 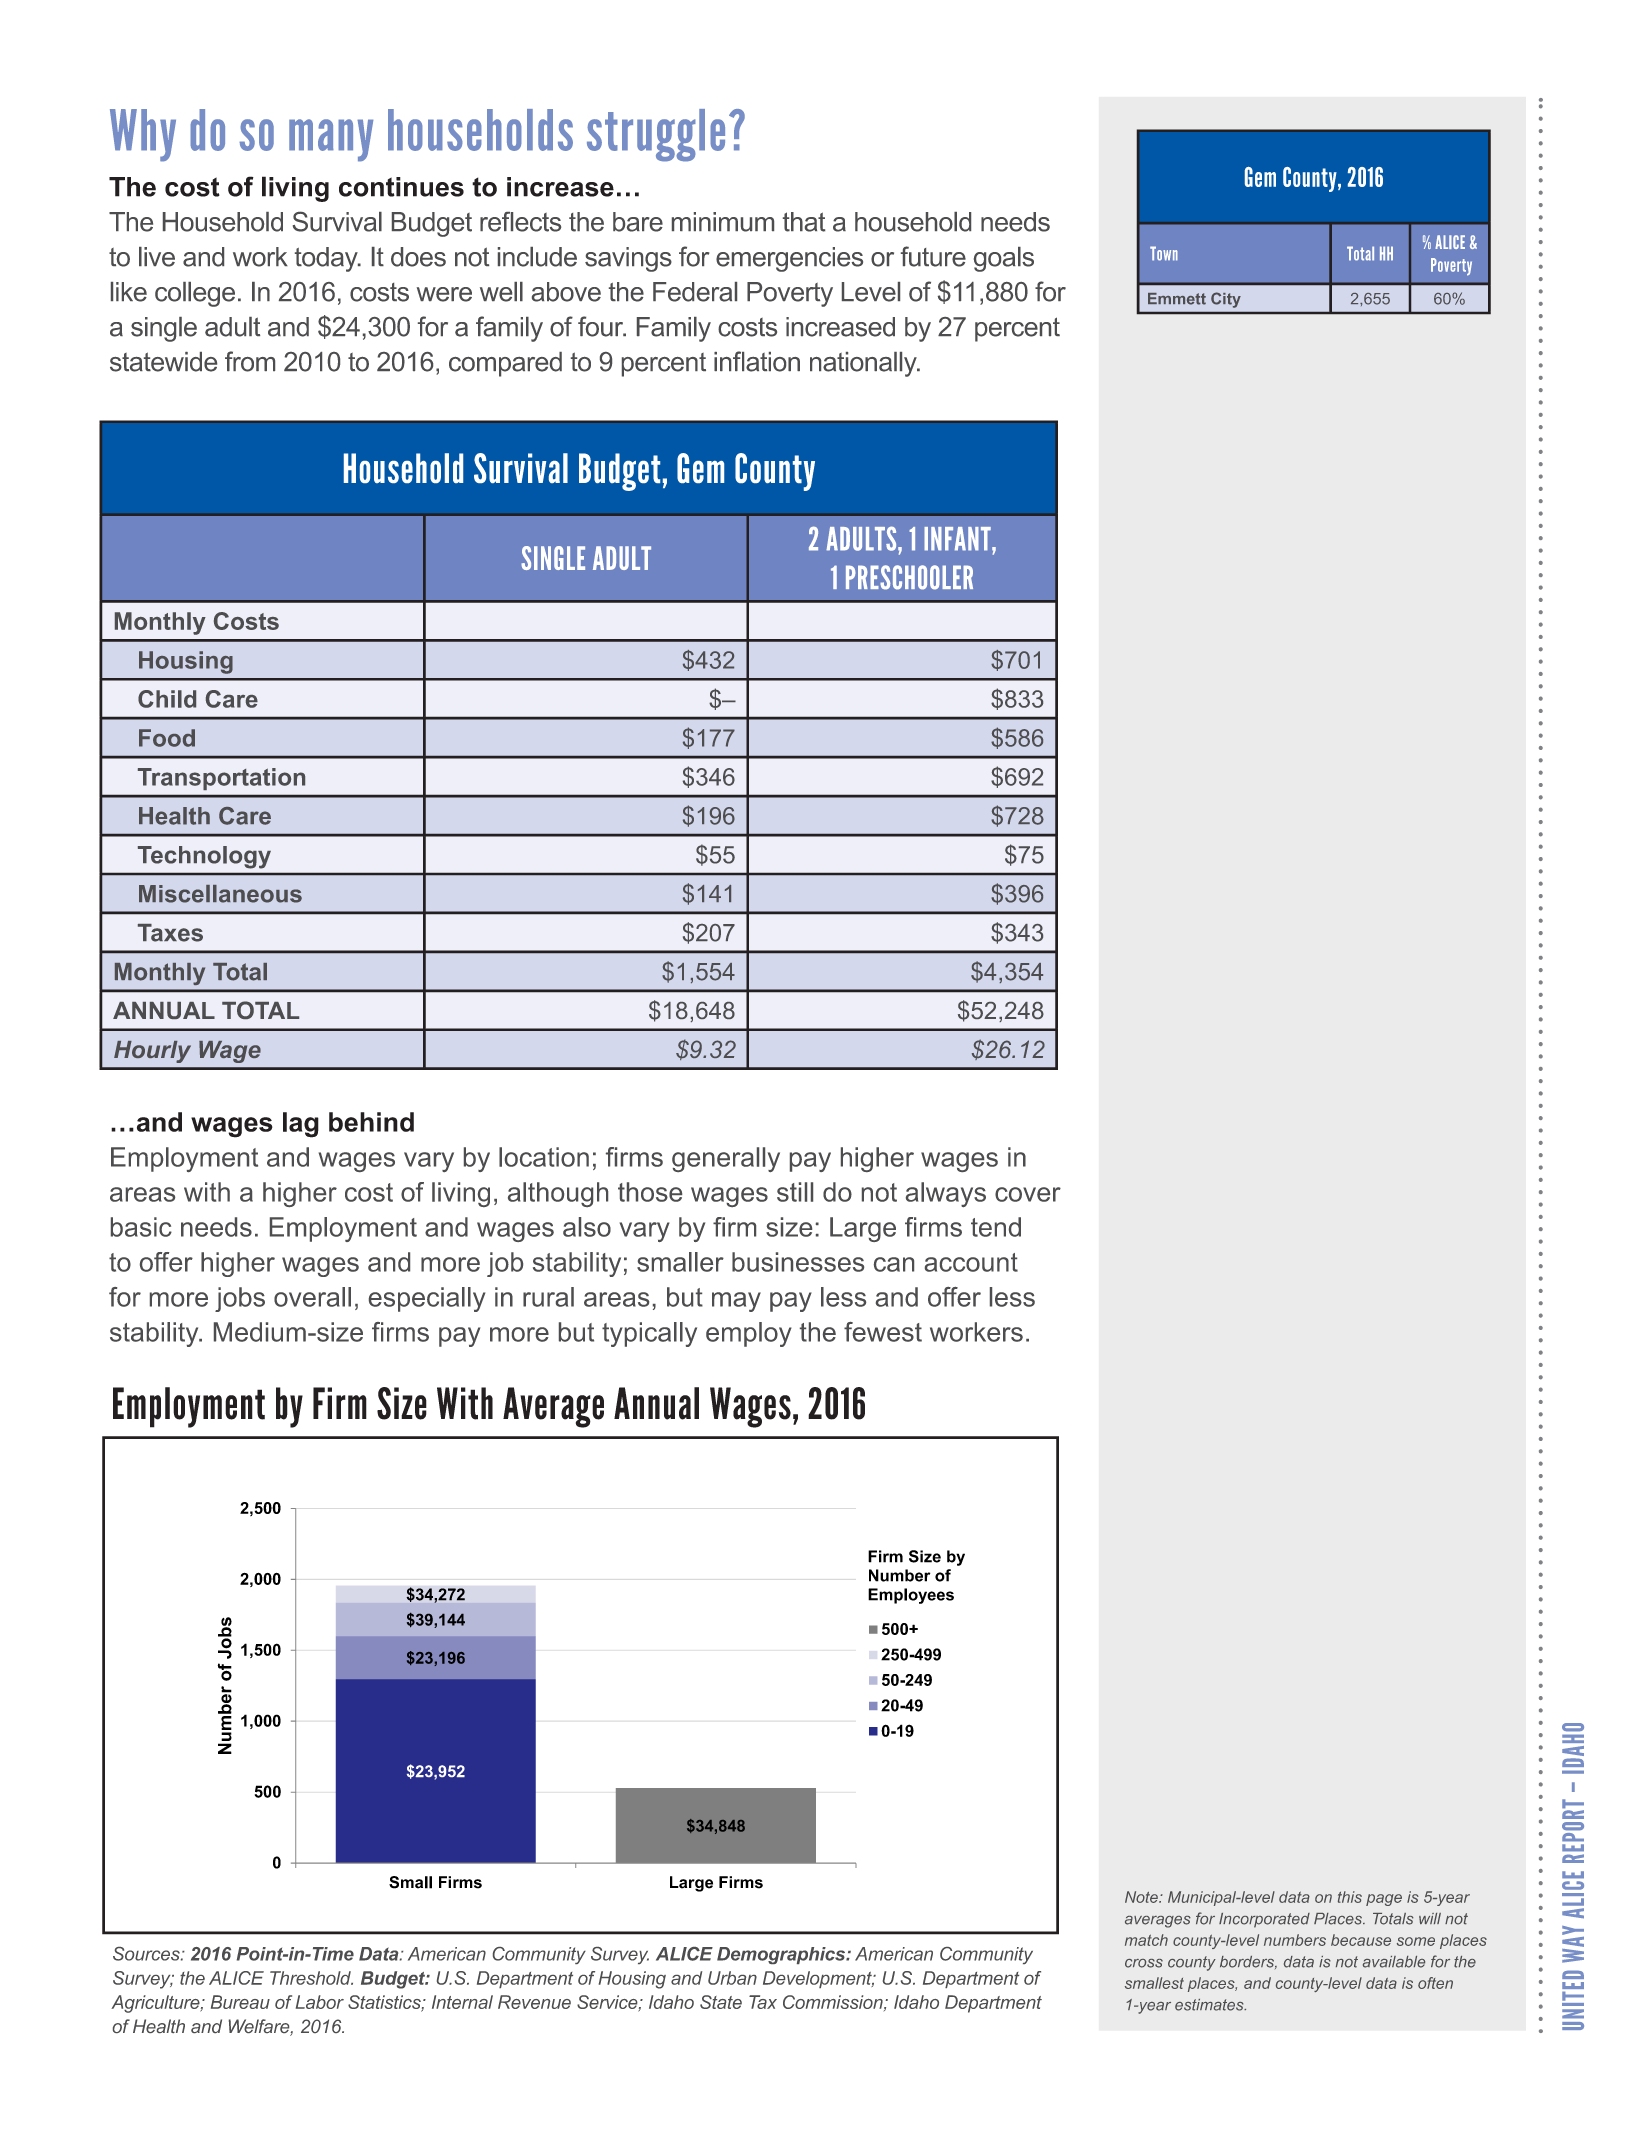 I want to click on INFANT, so click(x=958, y=539).
